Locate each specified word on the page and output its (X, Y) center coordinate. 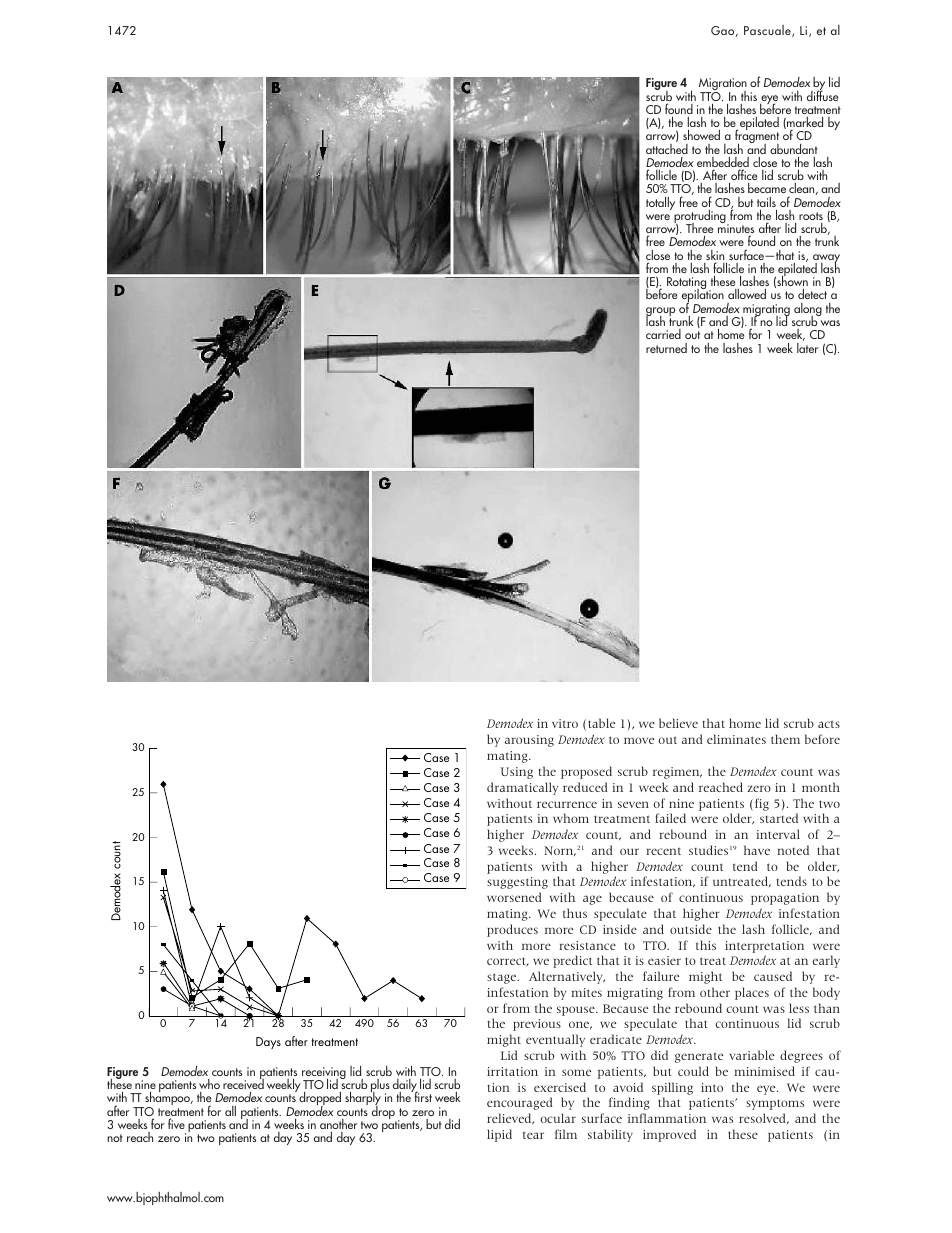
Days (268, 1043)
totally (660, 203)
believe (678, 723)
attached (667, 147)
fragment (757, 137)
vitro (565, 723)
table (601, 723)
